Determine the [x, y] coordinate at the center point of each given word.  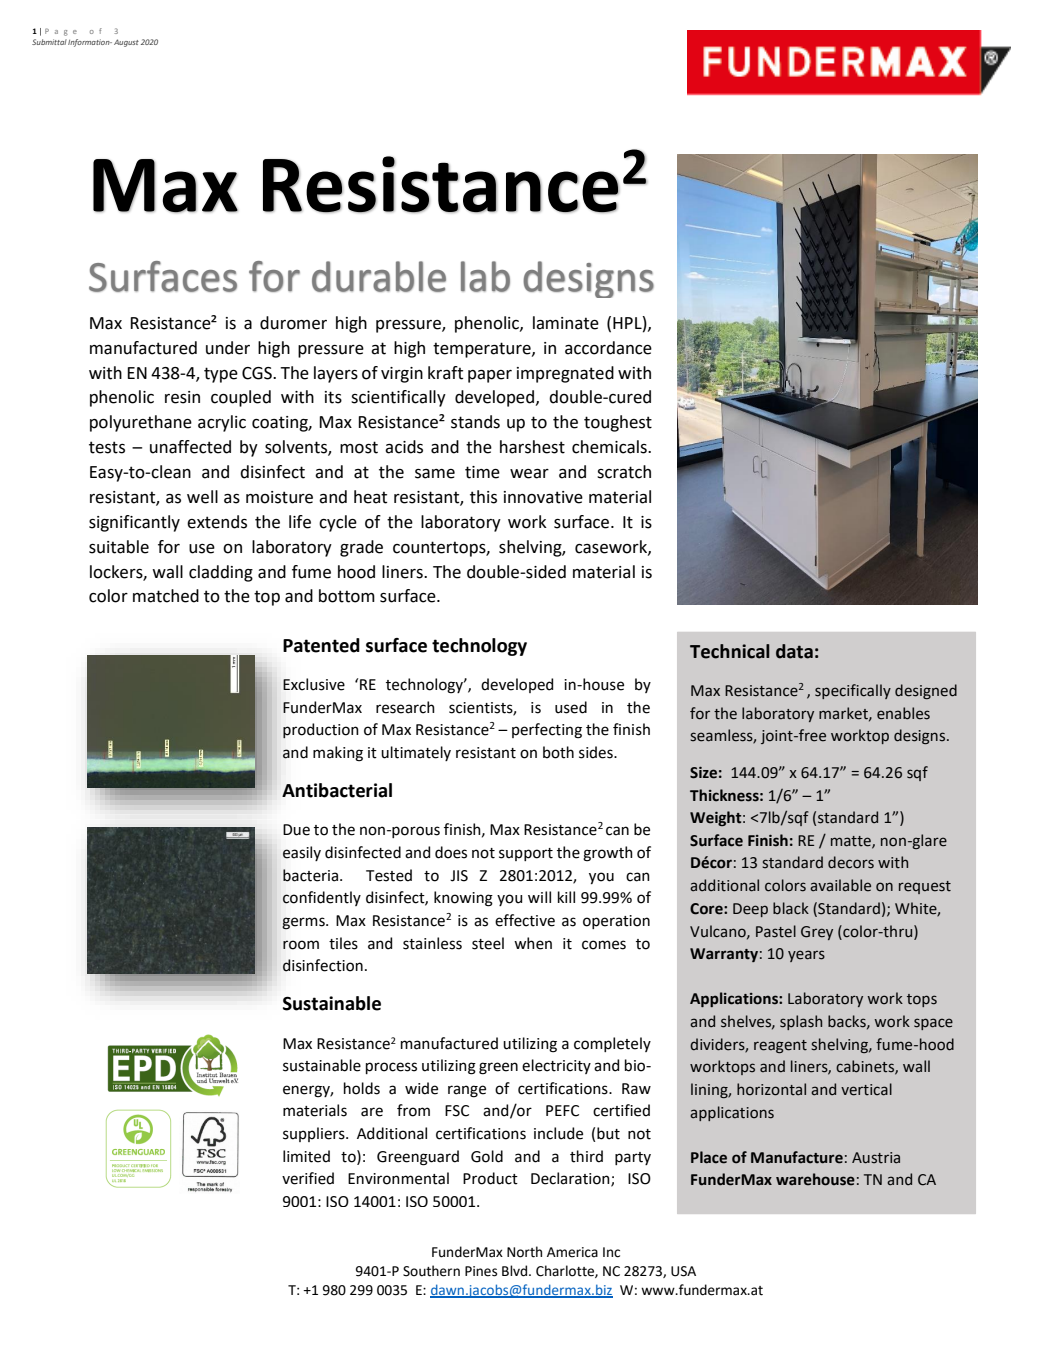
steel [488, 943]
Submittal [49, 42]
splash [801, 1022]
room [301, 945]
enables [903, 713]
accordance [608, 348]
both [558, 752]
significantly [134, 523]
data [794, 651]
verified [308, 1178]
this [483, 497]
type [221, 375]
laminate [566, 323]
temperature [483, 350]
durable [379, 276]
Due [296, 830]
